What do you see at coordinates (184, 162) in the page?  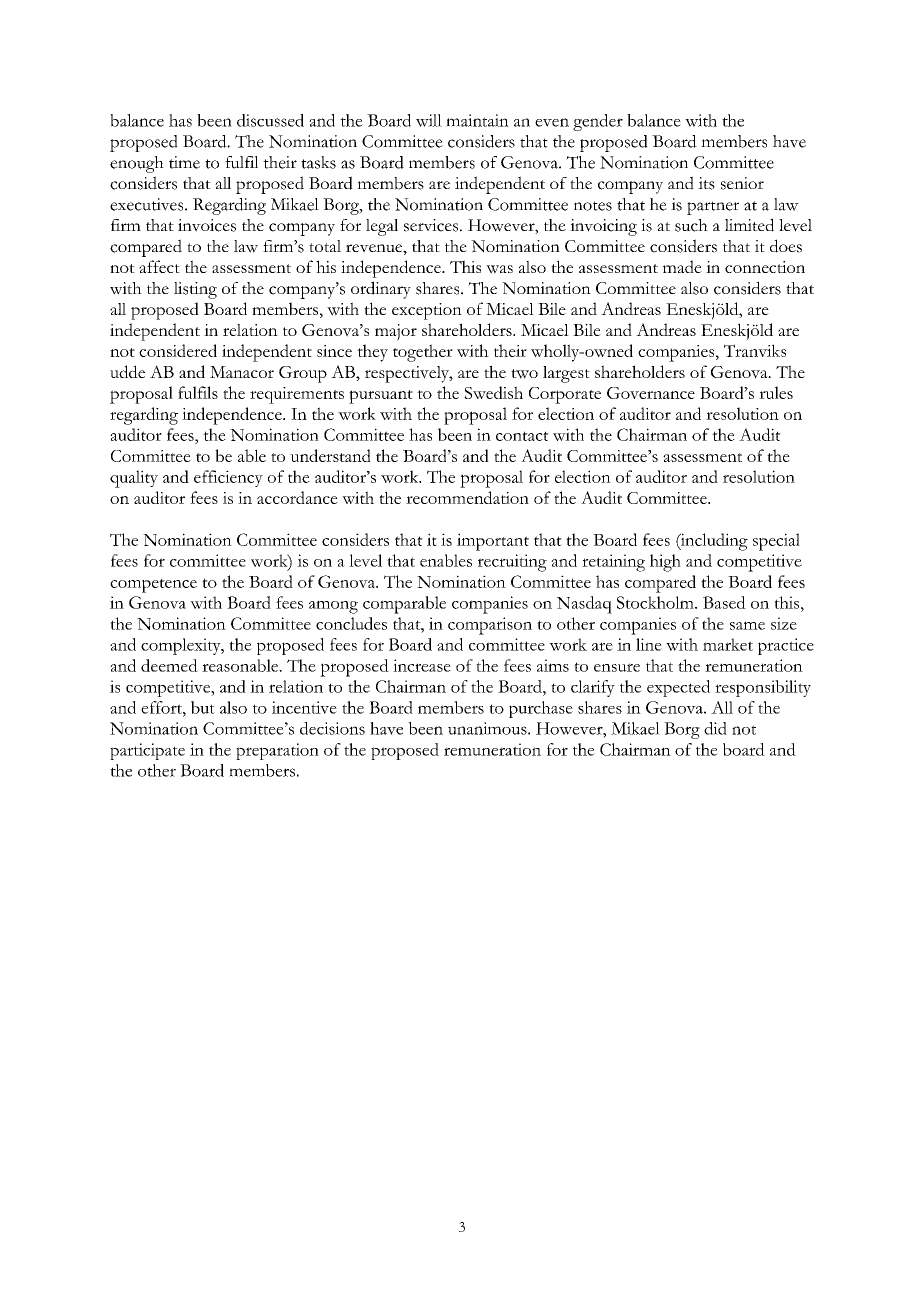 I see `time` at bounding box center [184, 162].
